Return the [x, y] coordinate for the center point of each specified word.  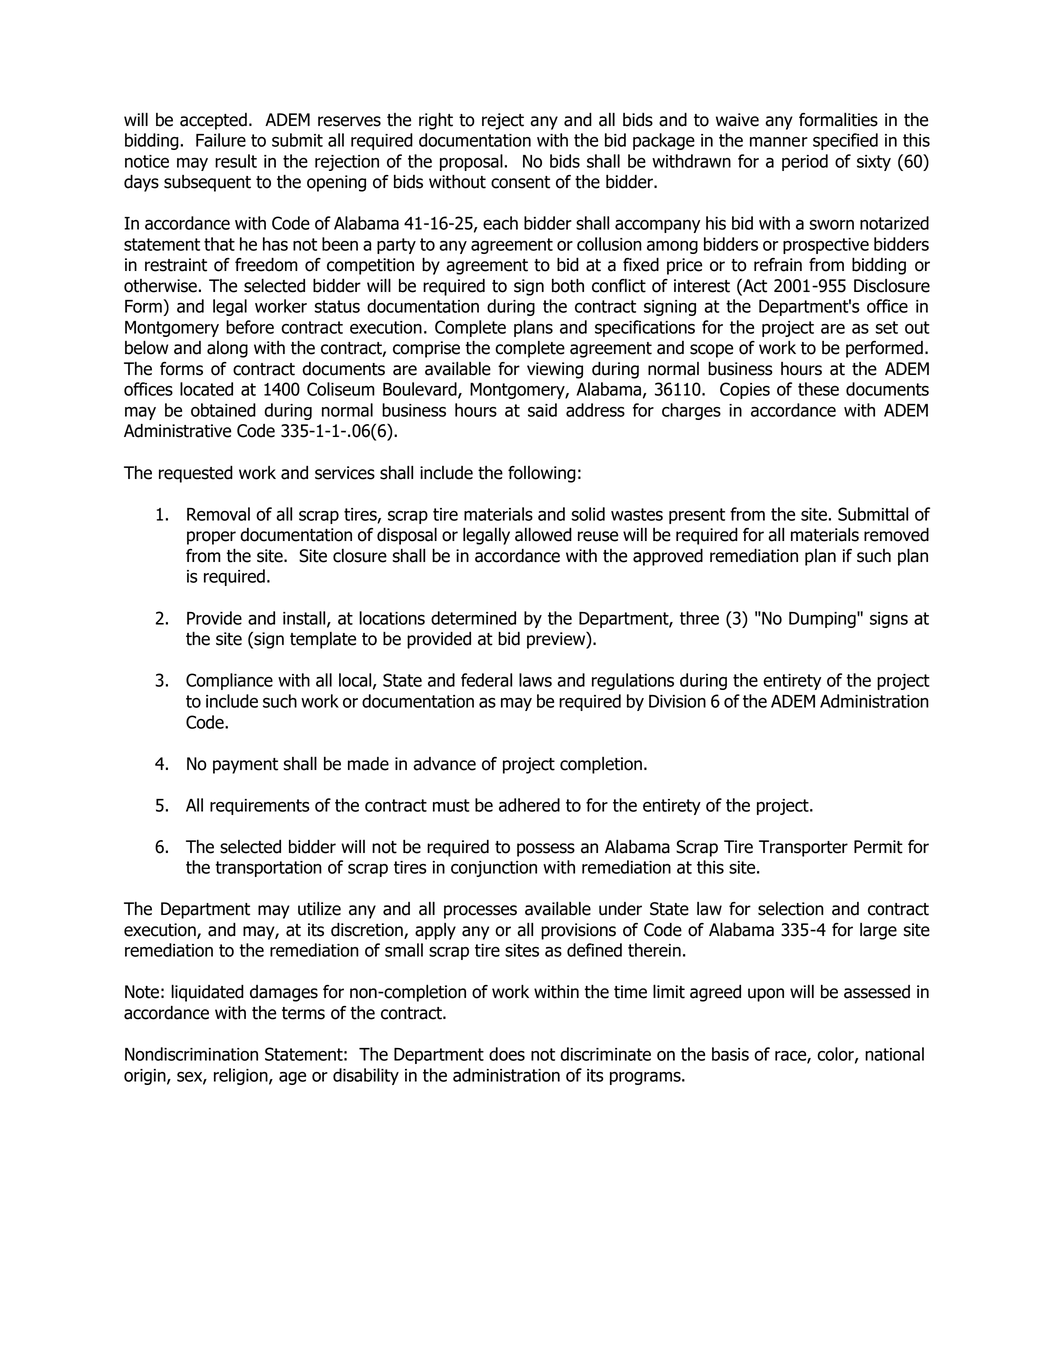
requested [196, 474]
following [542, 474]
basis [730, 1054]
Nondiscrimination [191, 1054]
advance [444, 764]
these [818, 389]
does [507, 1054]
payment [245, 766]
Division [677, 701]
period [805, 162]
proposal [471, 162]
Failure [221, 140]
